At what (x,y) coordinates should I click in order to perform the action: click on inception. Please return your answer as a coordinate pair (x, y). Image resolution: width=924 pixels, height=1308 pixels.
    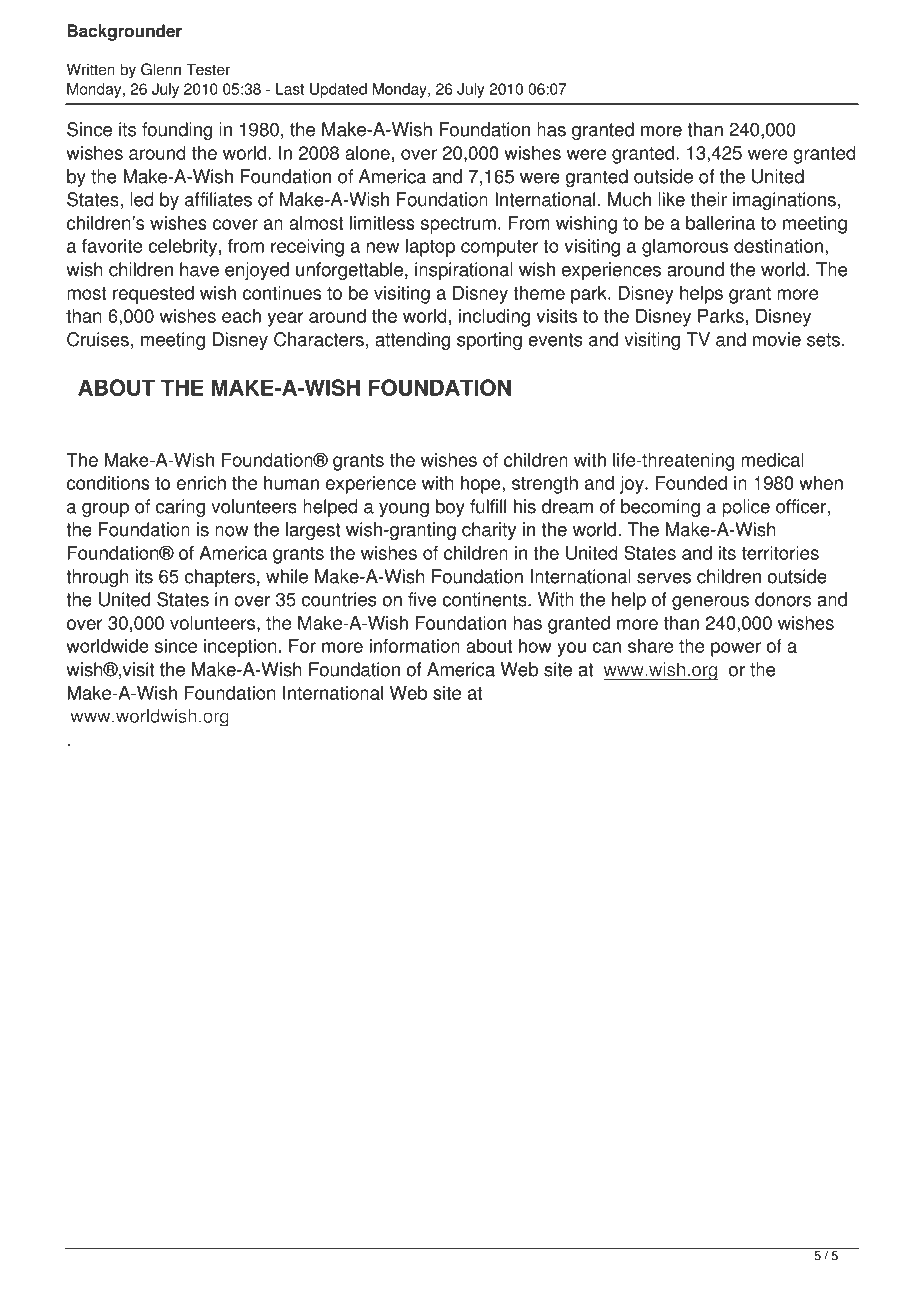
    Looking at the image, I should click on (240, 648).
